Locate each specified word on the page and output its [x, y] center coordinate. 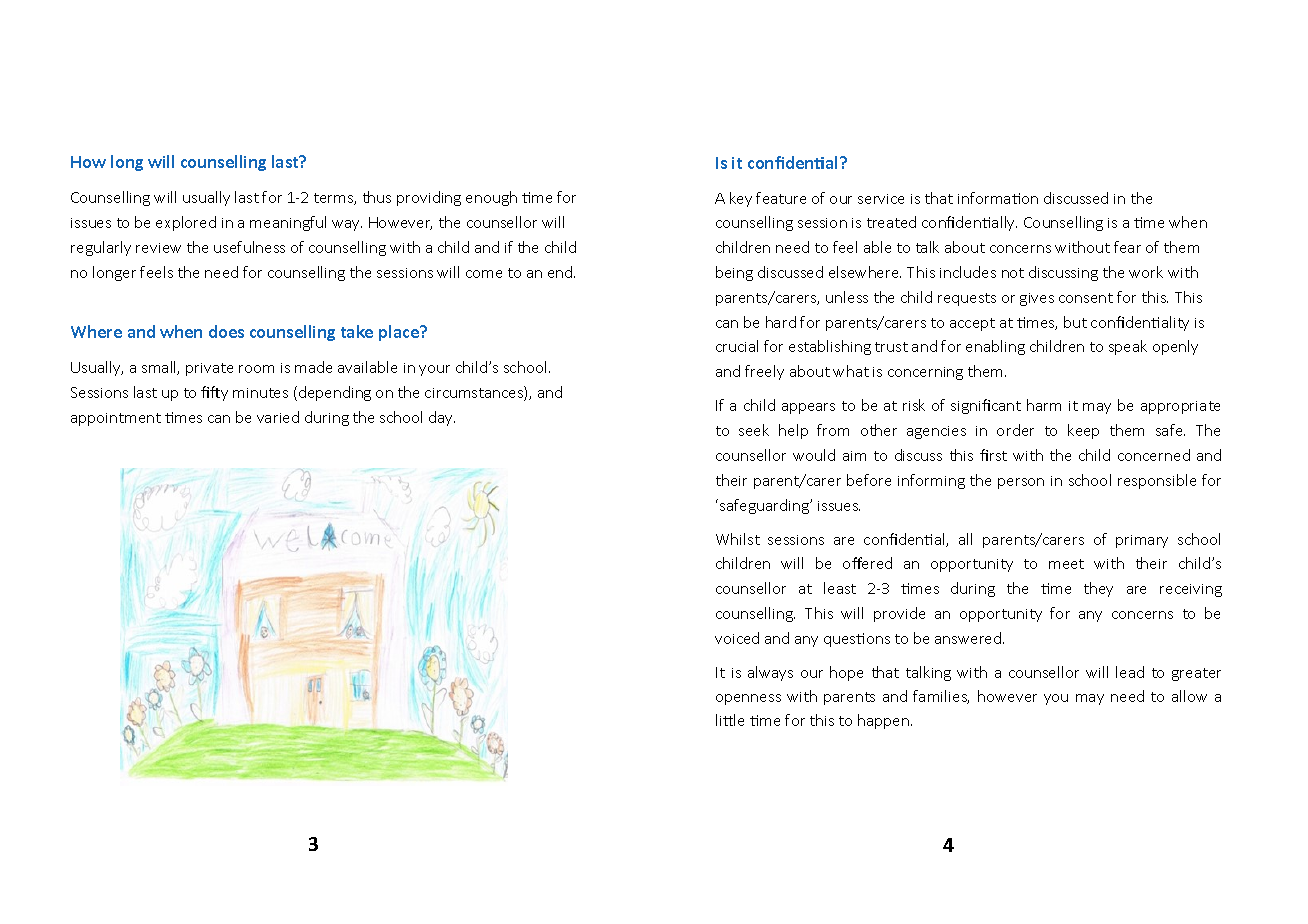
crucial [737, 346]
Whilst [738, 539]
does [226, 331]
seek [754, 430]
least [840, 588]
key [741, 199]
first [993, 455]
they [1098, 589]
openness [748, 699]
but [1075, 322]
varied [278, 417]
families [941, 697]
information [998, 198]
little [730, 720]
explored [186, 223]
